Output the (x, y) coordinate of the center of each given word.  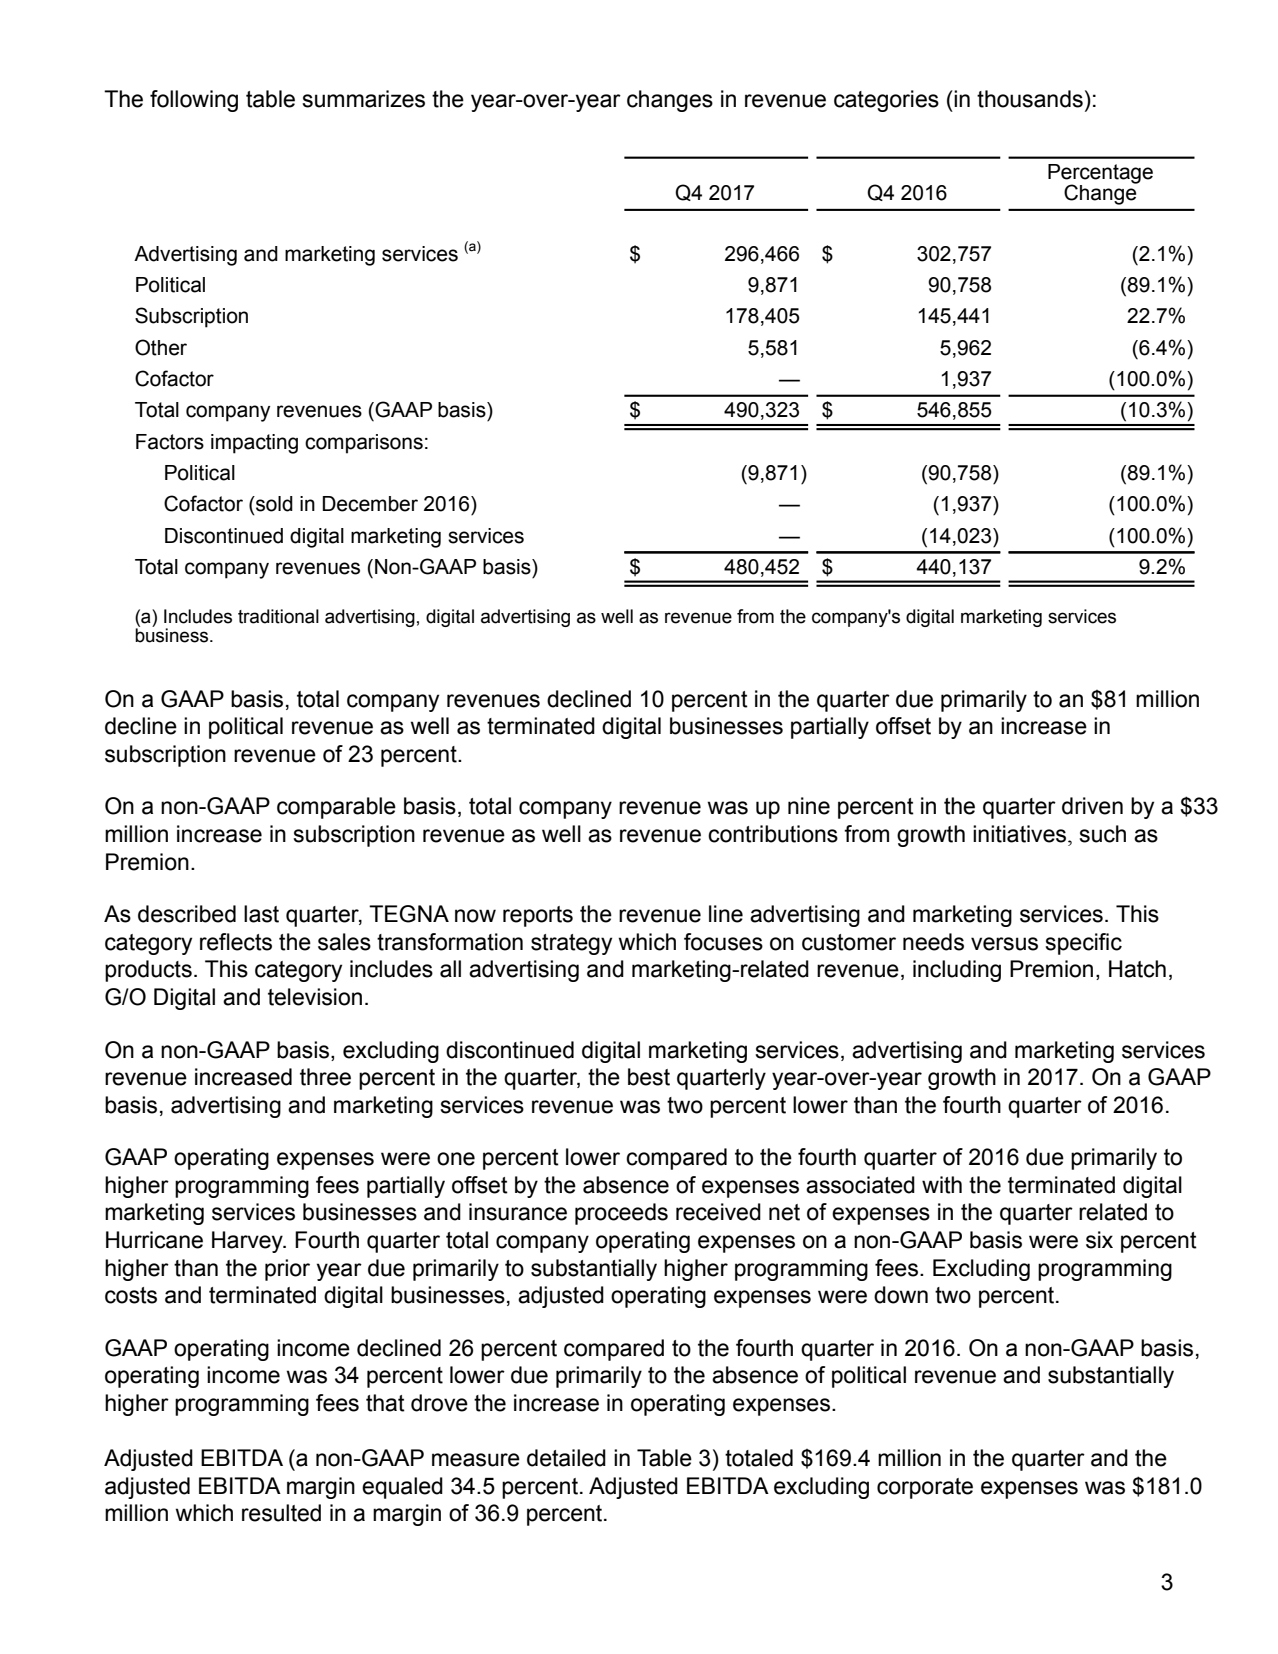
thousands (1030, 99)
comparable (336, 808)
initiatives (1021, 834)
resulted (281, 1513)
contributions (773, 834)
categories (886, 101)
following (194, 101)
